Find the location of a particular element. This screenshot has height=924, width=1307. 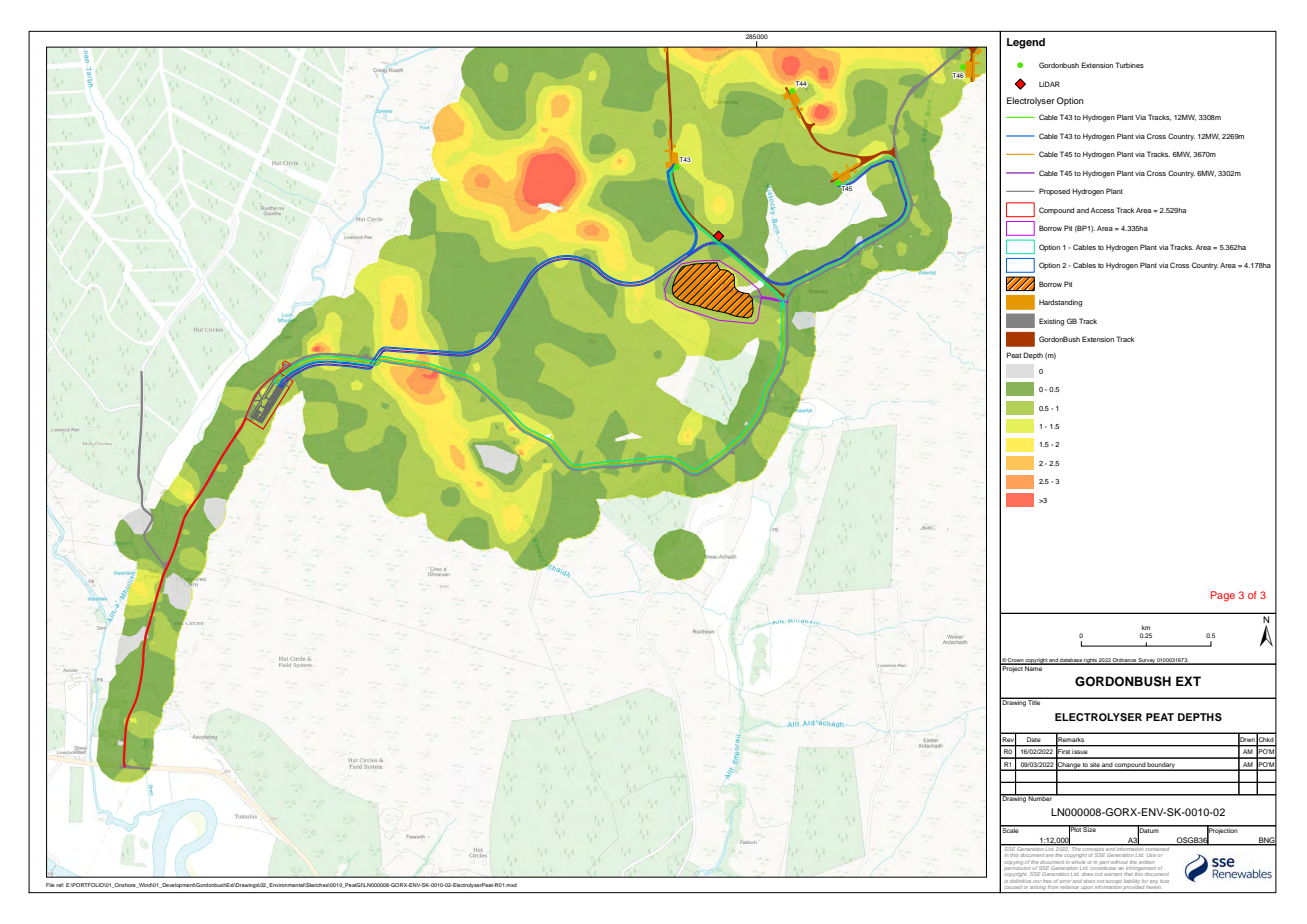

loss is located at coordinates (1164, 881).
